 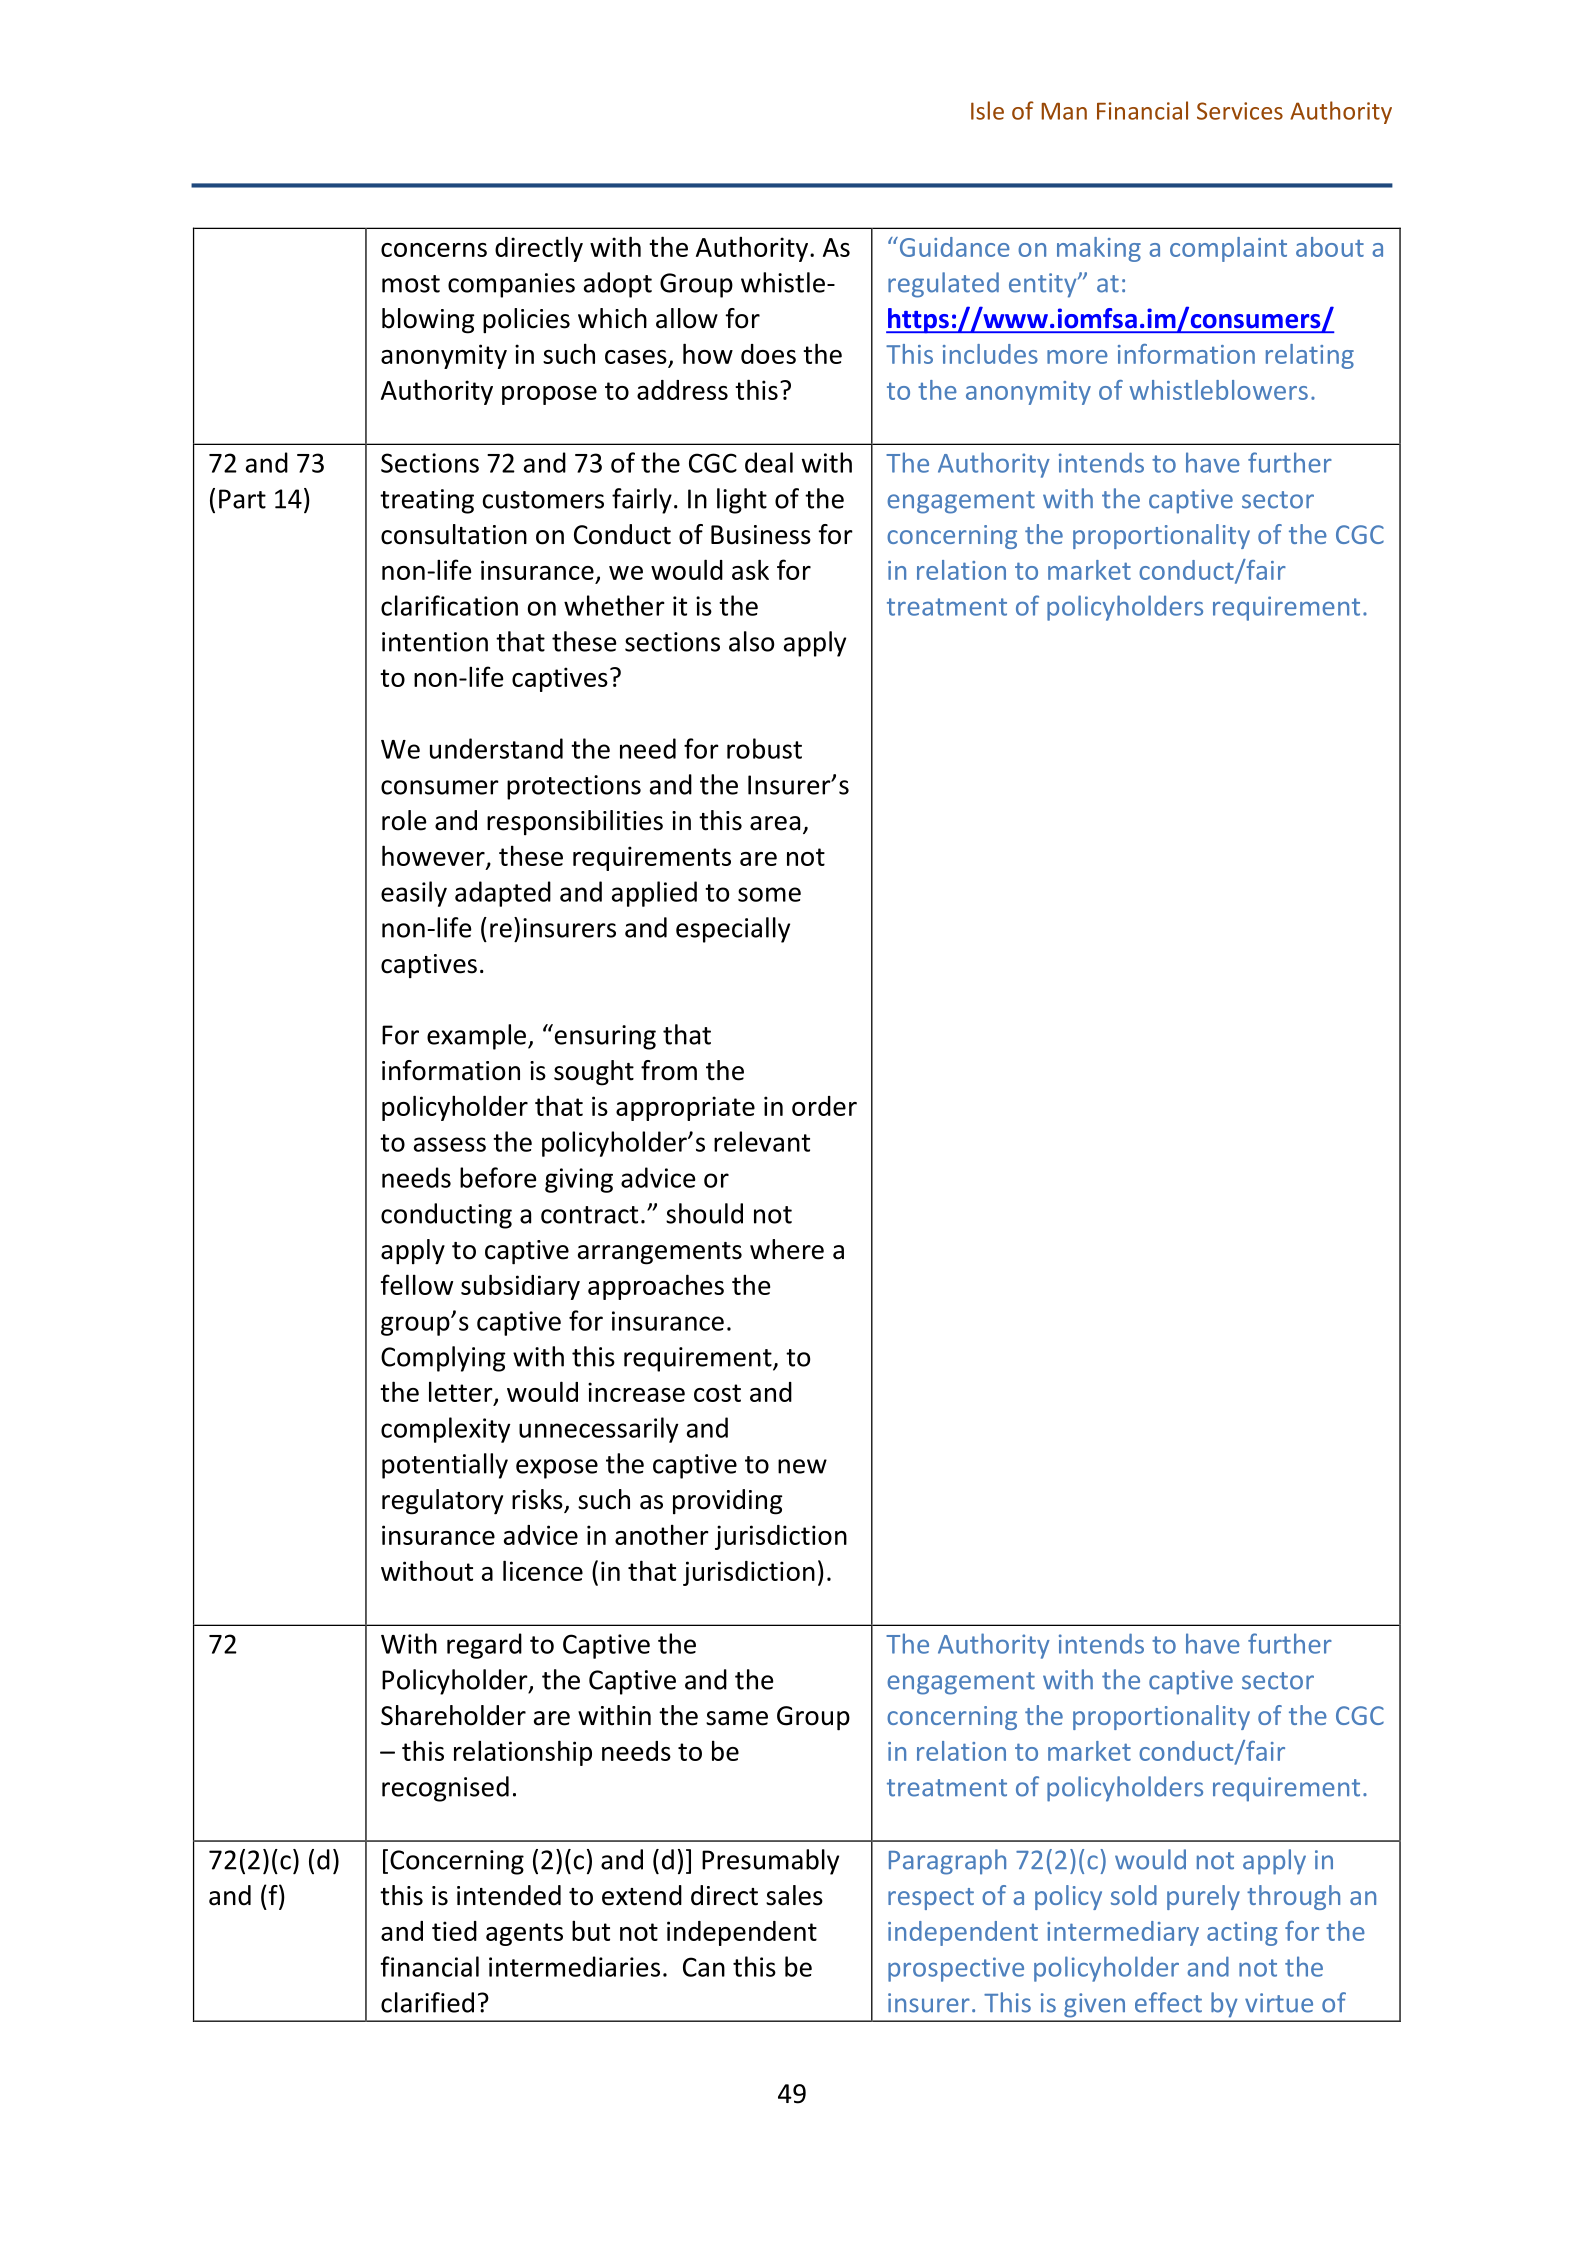 What do you see at coordinates (1242, 1934) in the document?
I see `acting` at bounding box center [1242, 1934].
